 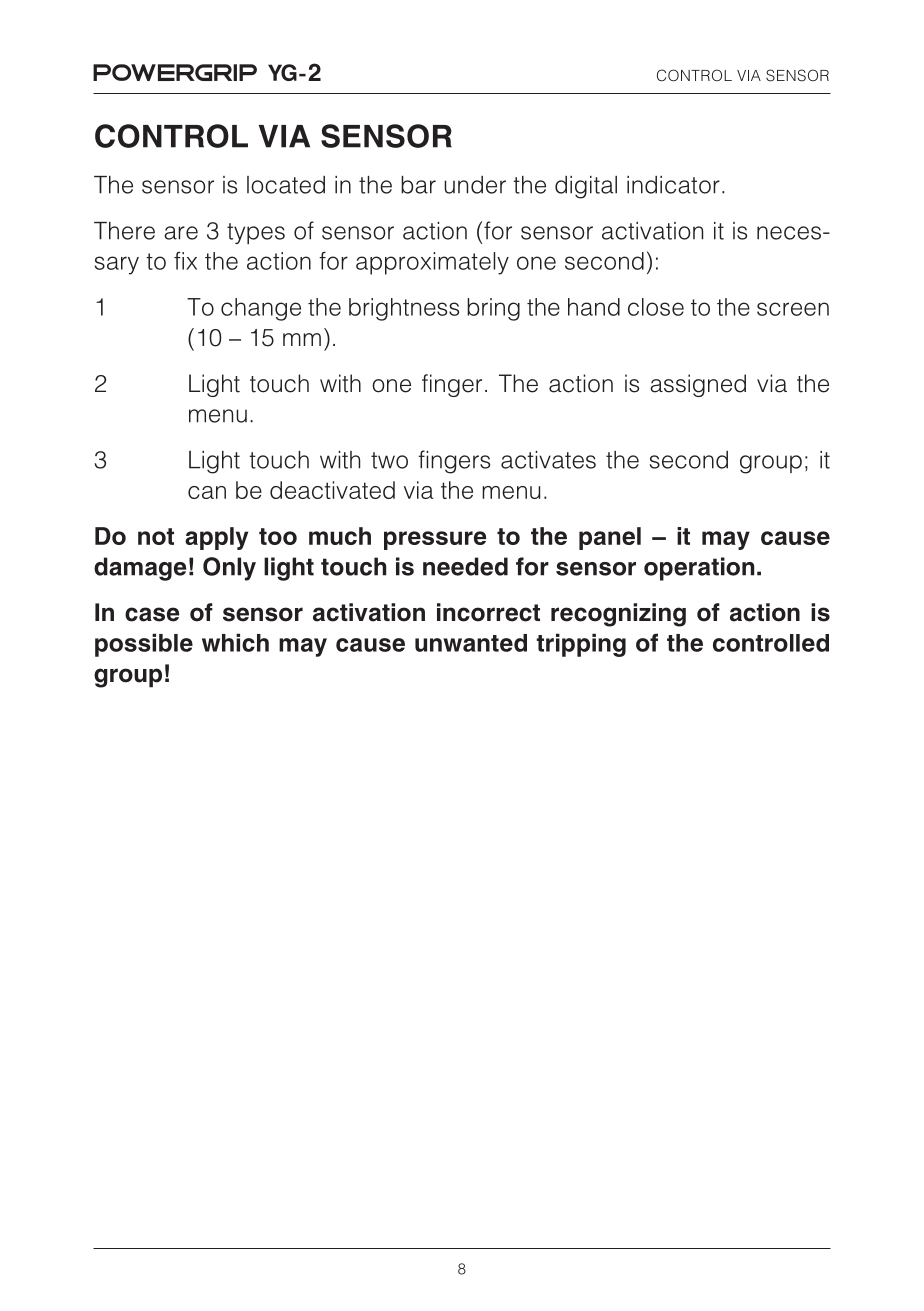 I want to click on panel, so click(x=610, y=538).
